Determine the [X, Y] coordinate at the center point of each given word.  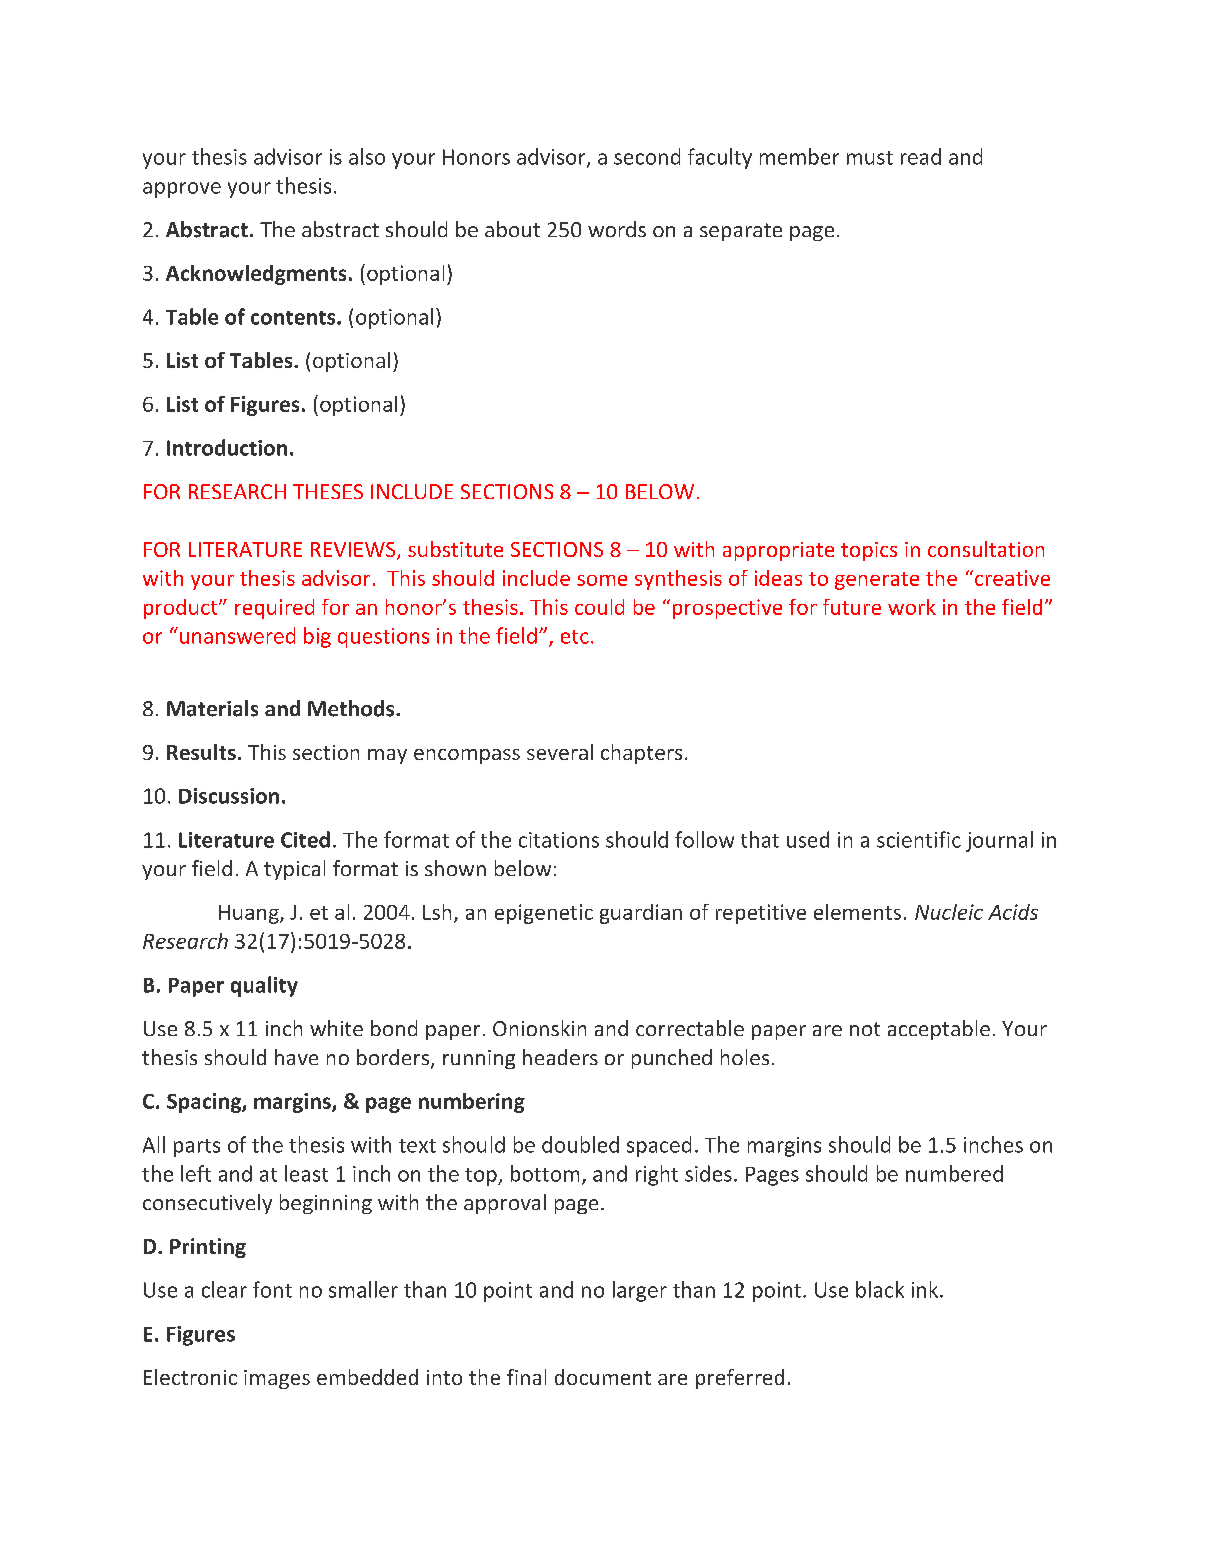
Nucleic [949, 912]
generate [877, 581]
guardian [641, 914]
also [367, 156]
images [277, 1379]
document [603, 1377]
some [602, 580]
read [921, 156]
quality [264, 986]
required [274, 609]
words [617, 229]
